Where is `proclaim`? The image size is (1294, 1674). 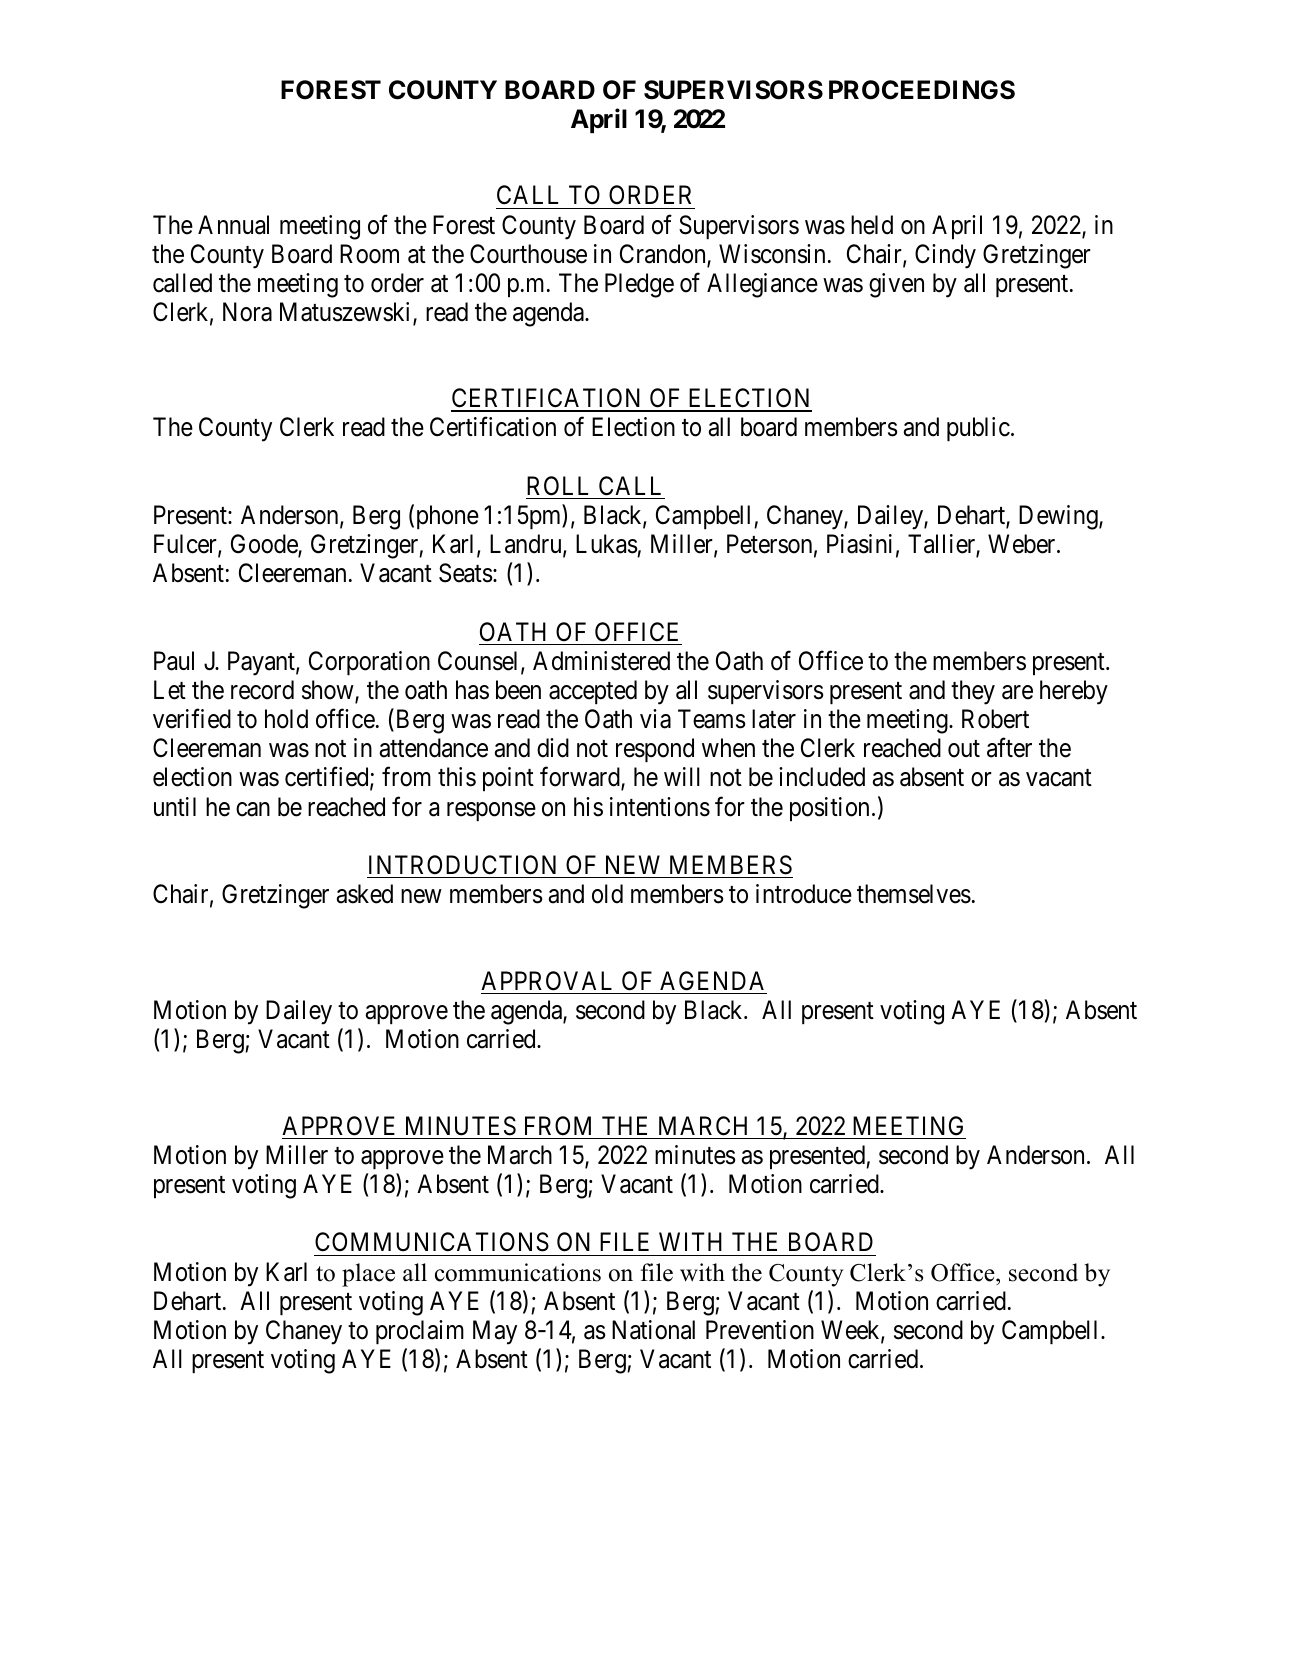 proclaim is located at coordinates (420, 1332).
